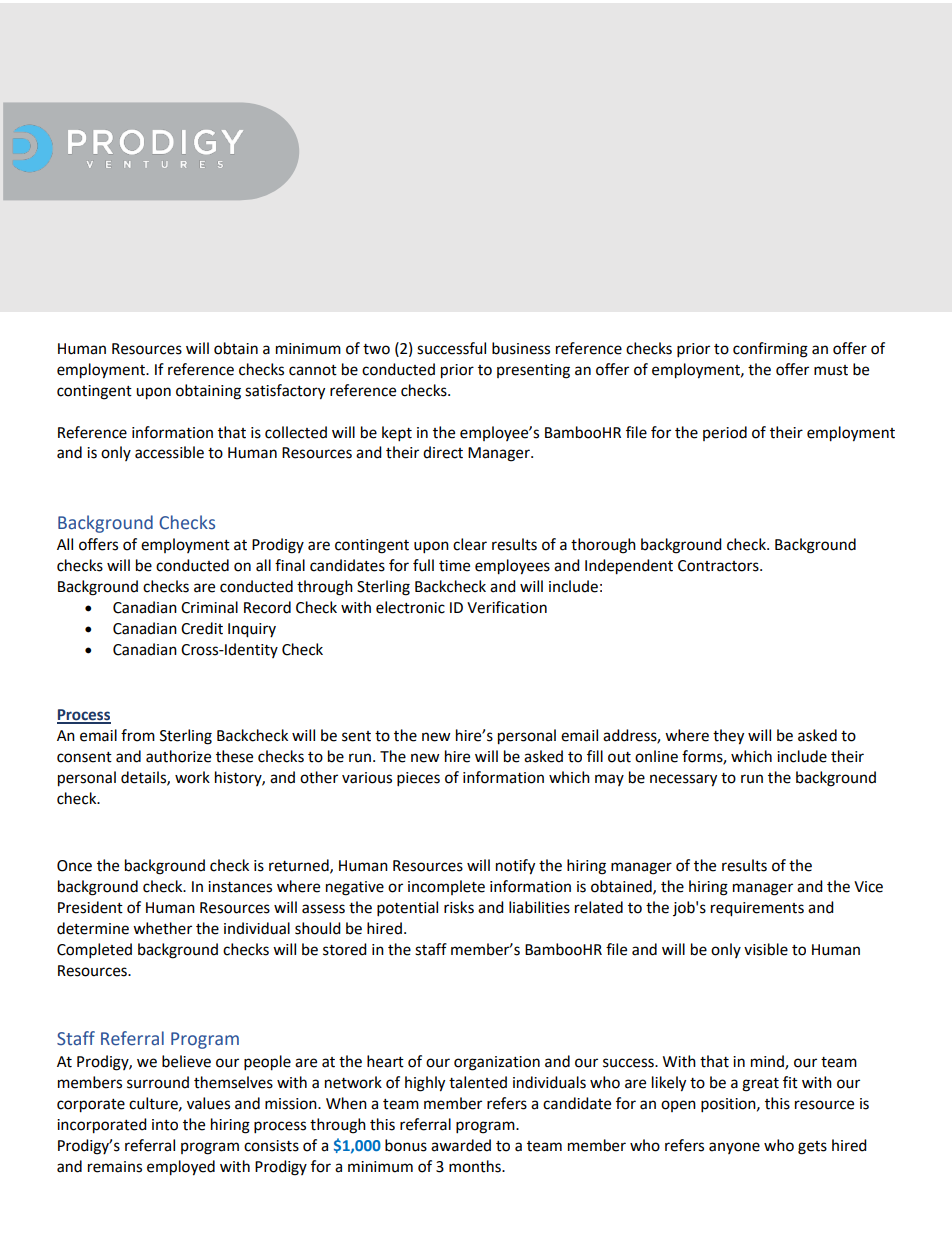 Image resolution: width=952 pixels, height=1233 pixels. Describe the element at coordinates (459, 907) in the image. I see `risks` at that location.
